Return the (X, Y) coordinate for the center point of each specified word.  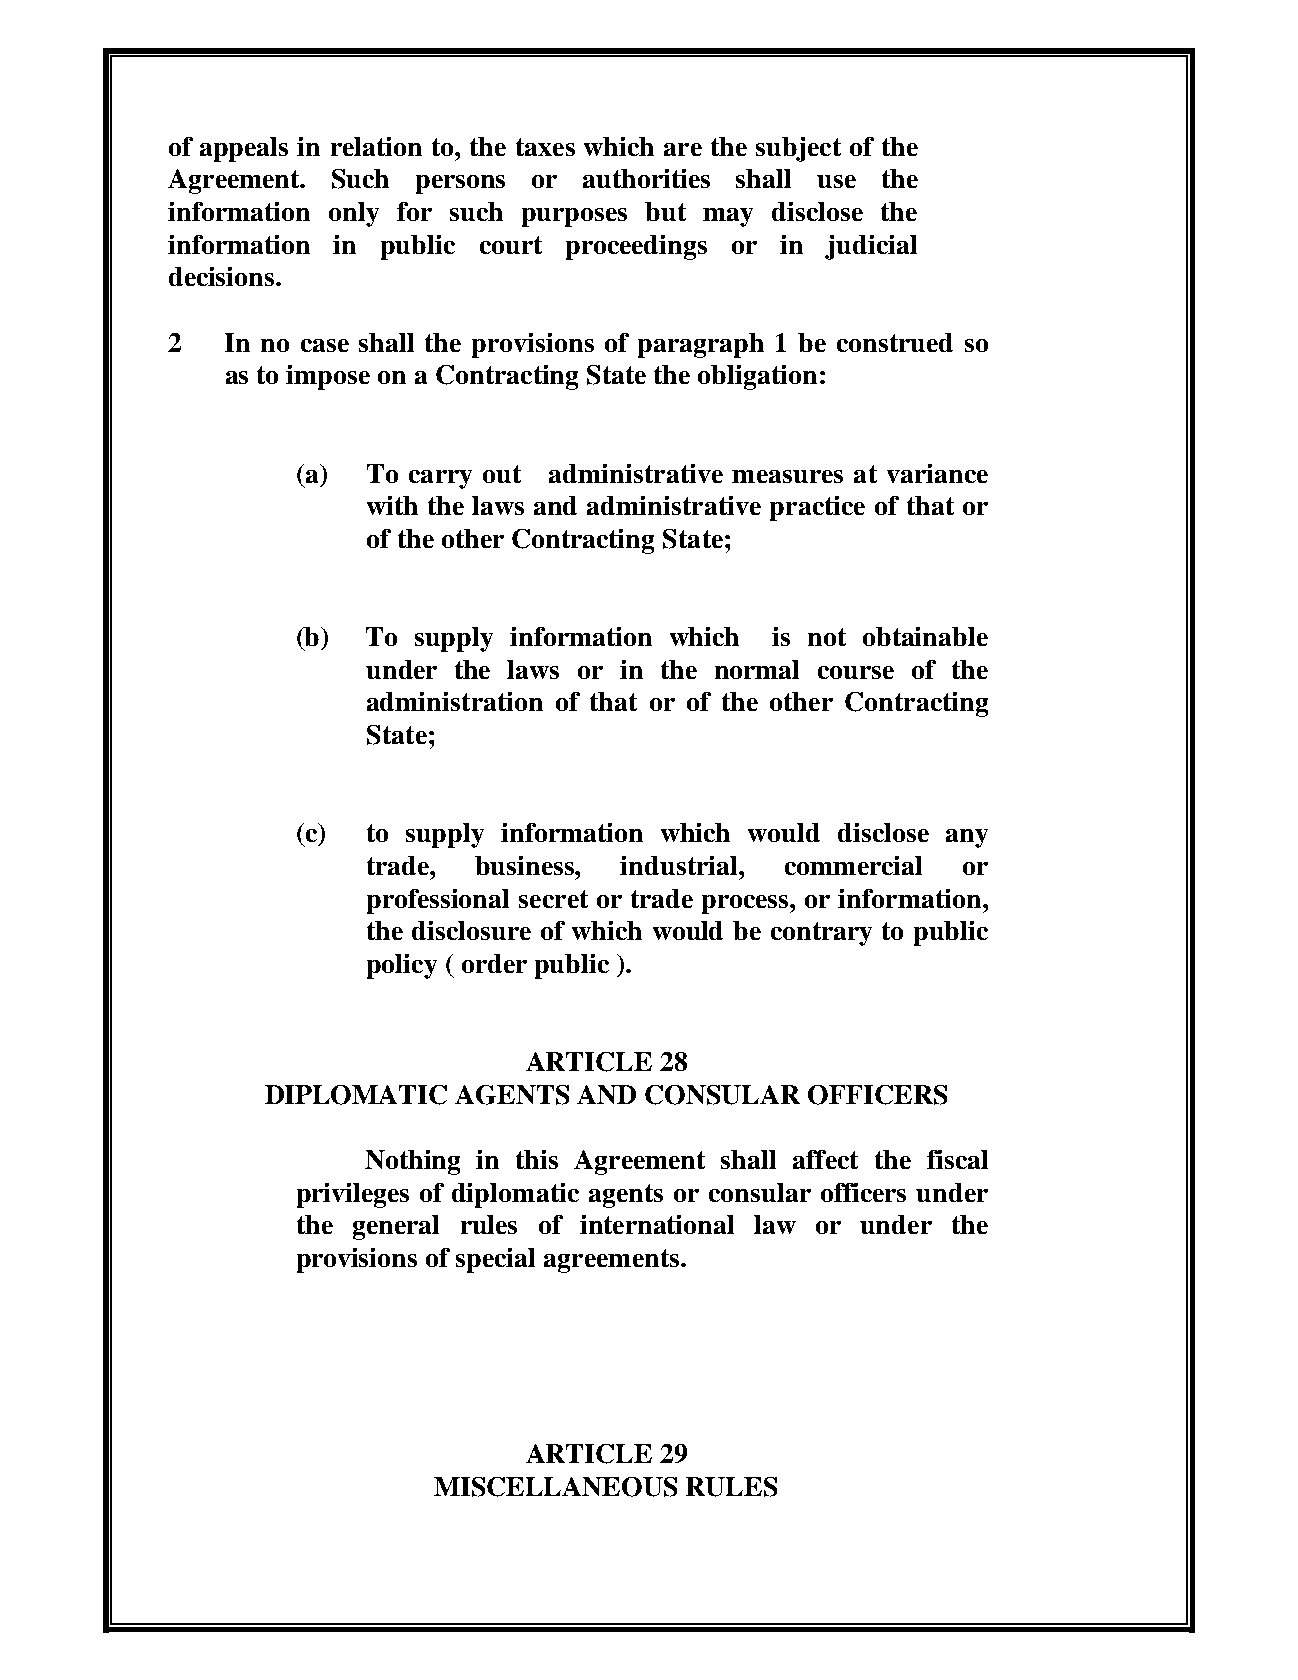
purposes (574, 217)
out (502, 474)
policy (402, 966)
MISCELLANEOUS (555, 1487)
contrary (821, 934)
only (354, 214)
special (495, 1260)
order (494, 963)
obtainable (925, 636)
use (836, 181)
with (392, 505)
